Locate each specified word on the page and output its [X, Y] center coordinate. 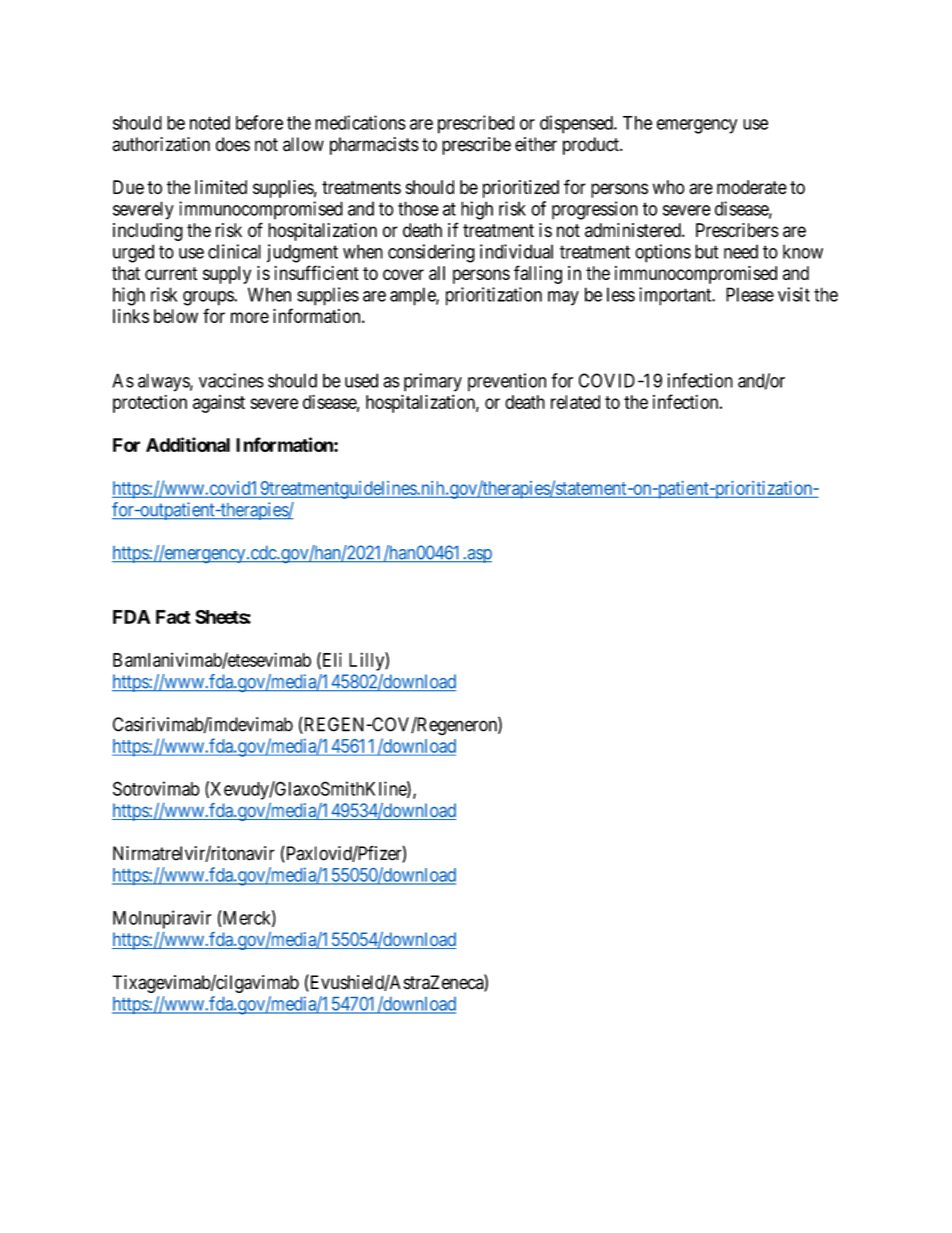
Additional [188, 444]
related [575, 402]
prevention [507, 382]
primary [433, 382]
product [592, 146]
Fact [173, 617]
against [219, 404]
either [536, 144]
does [233, 144]
